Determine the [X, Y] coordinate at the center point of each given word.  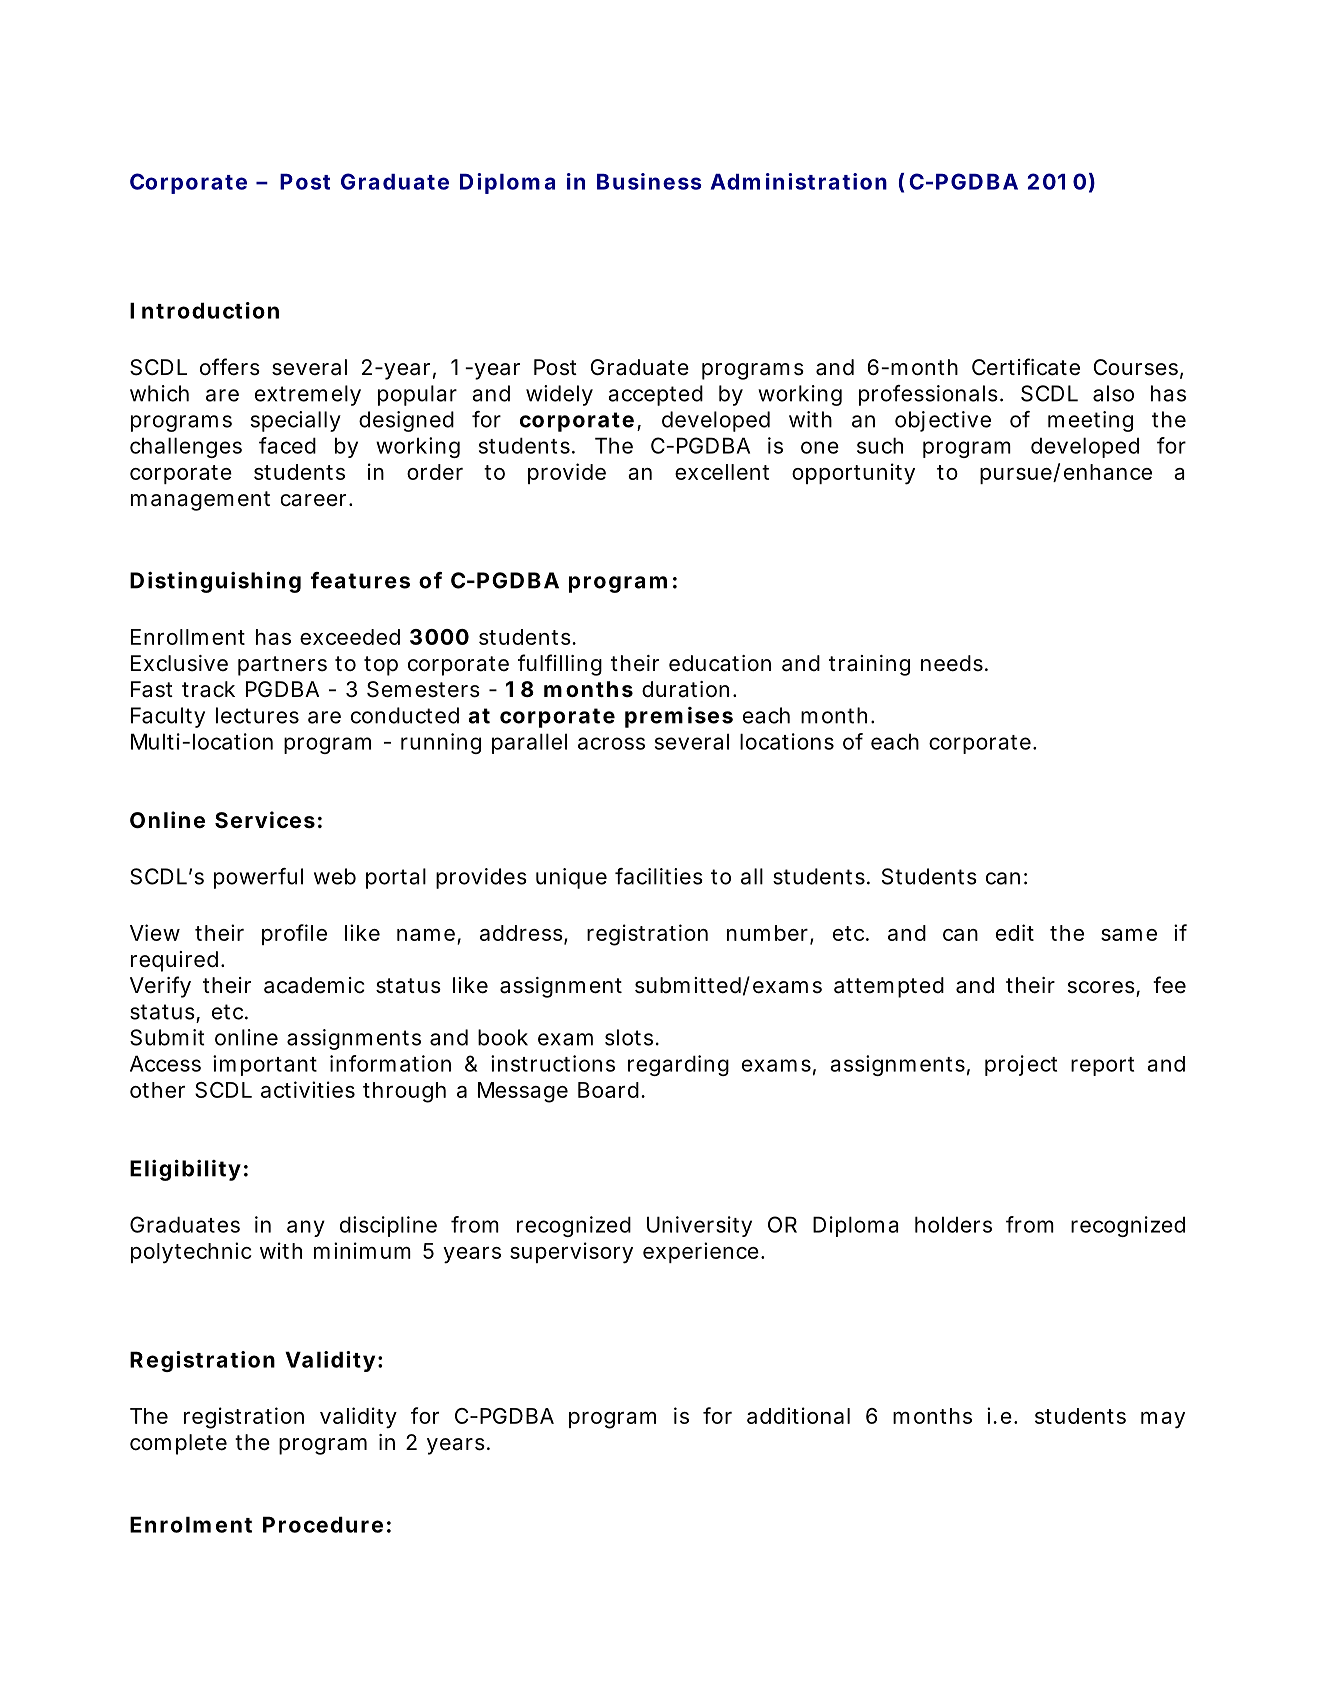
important [265, 1065]
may [1163, 1420]
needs [952, 663]
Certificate [1026, 367]
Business [649, 181]
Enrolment [191, 1524]
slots [629, 1037]
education [720, 663]
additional [798, 1415]
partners [282, 666]
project [1021, 1065]
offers [230, 367]
